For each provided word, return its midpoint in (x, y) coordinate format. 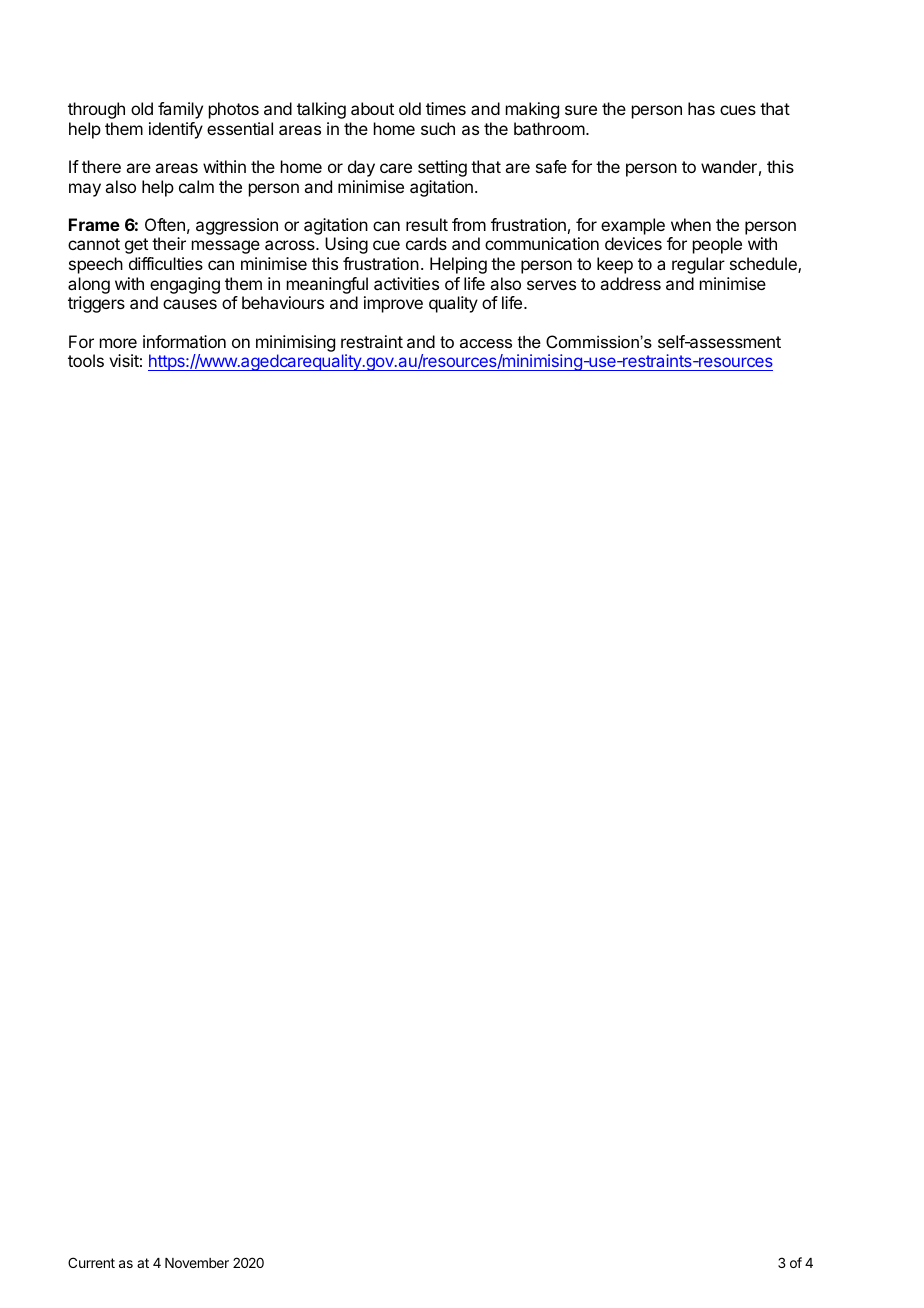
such (438, 128)
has (701, 108)
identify (176, 130)
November (197, 1263)
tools (86, 360)
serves (551, 285)
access (486, 343)
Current (91, 1262)
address (630, 283)
